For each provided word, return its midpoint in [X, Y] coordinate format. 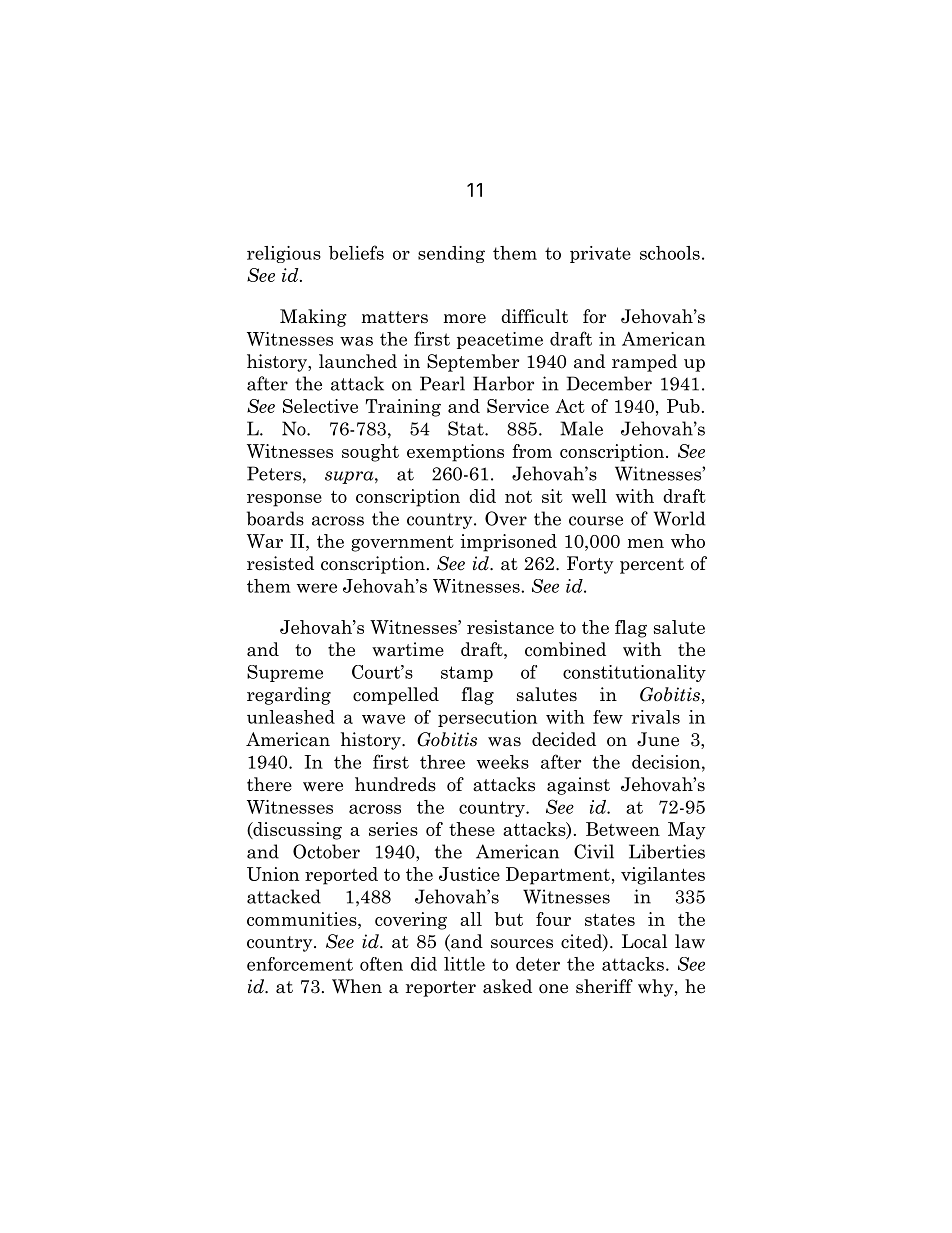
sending [451, 254]
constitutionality [634, 673]
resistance [510, 627]
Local [644, 941]
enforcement [300, 964]
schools [670, 253]
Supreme [285, 673]
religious [284, 254]
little [464, 964]
